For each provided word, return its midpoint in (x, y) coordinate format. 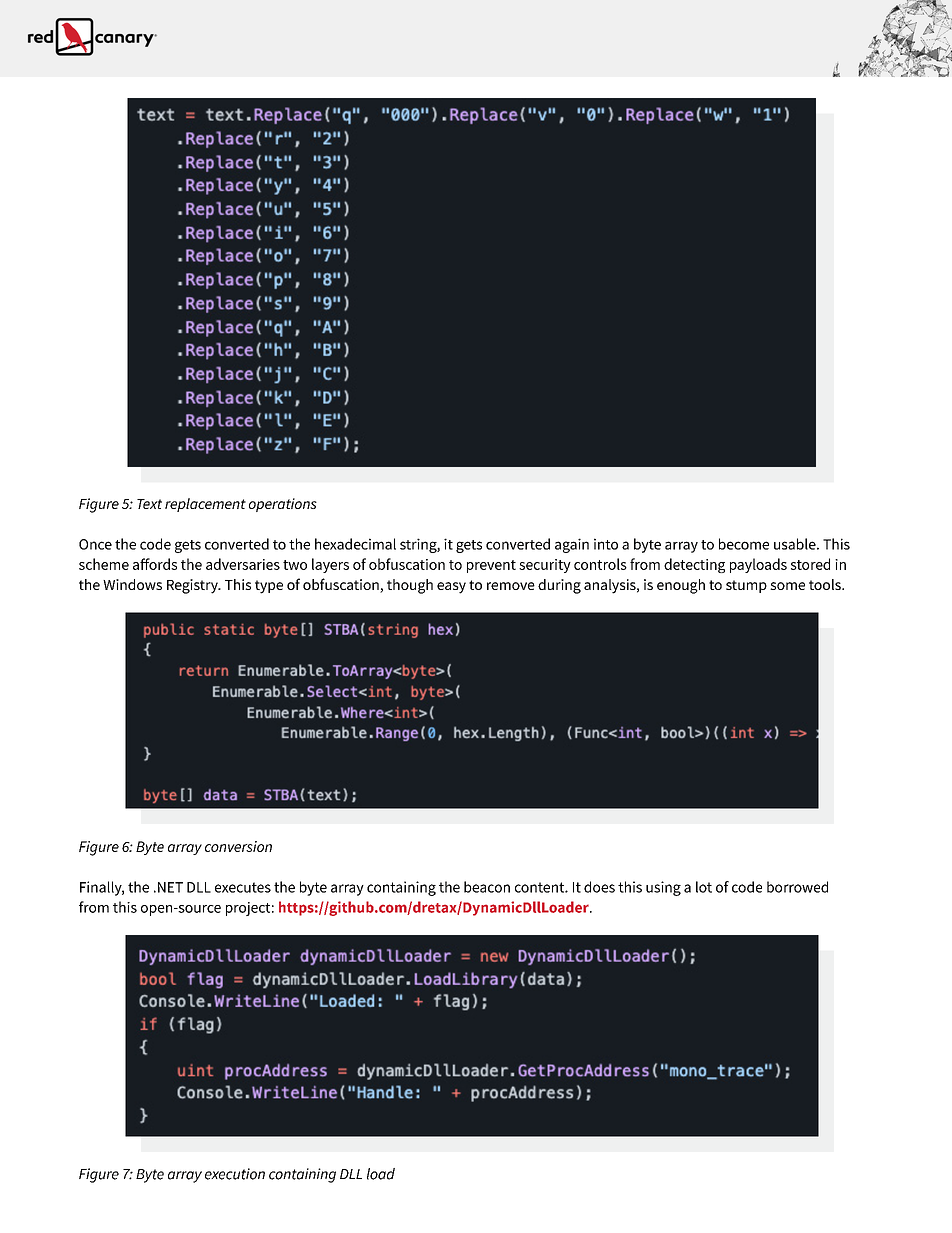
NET (170, 887)
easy (451, 588)
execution (235, 1174)
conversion (238, 846)
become (744, 544)
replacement (205, 505)
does (599, 887)
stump (746, 586)
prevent (491, 566)
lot (704, 887)
